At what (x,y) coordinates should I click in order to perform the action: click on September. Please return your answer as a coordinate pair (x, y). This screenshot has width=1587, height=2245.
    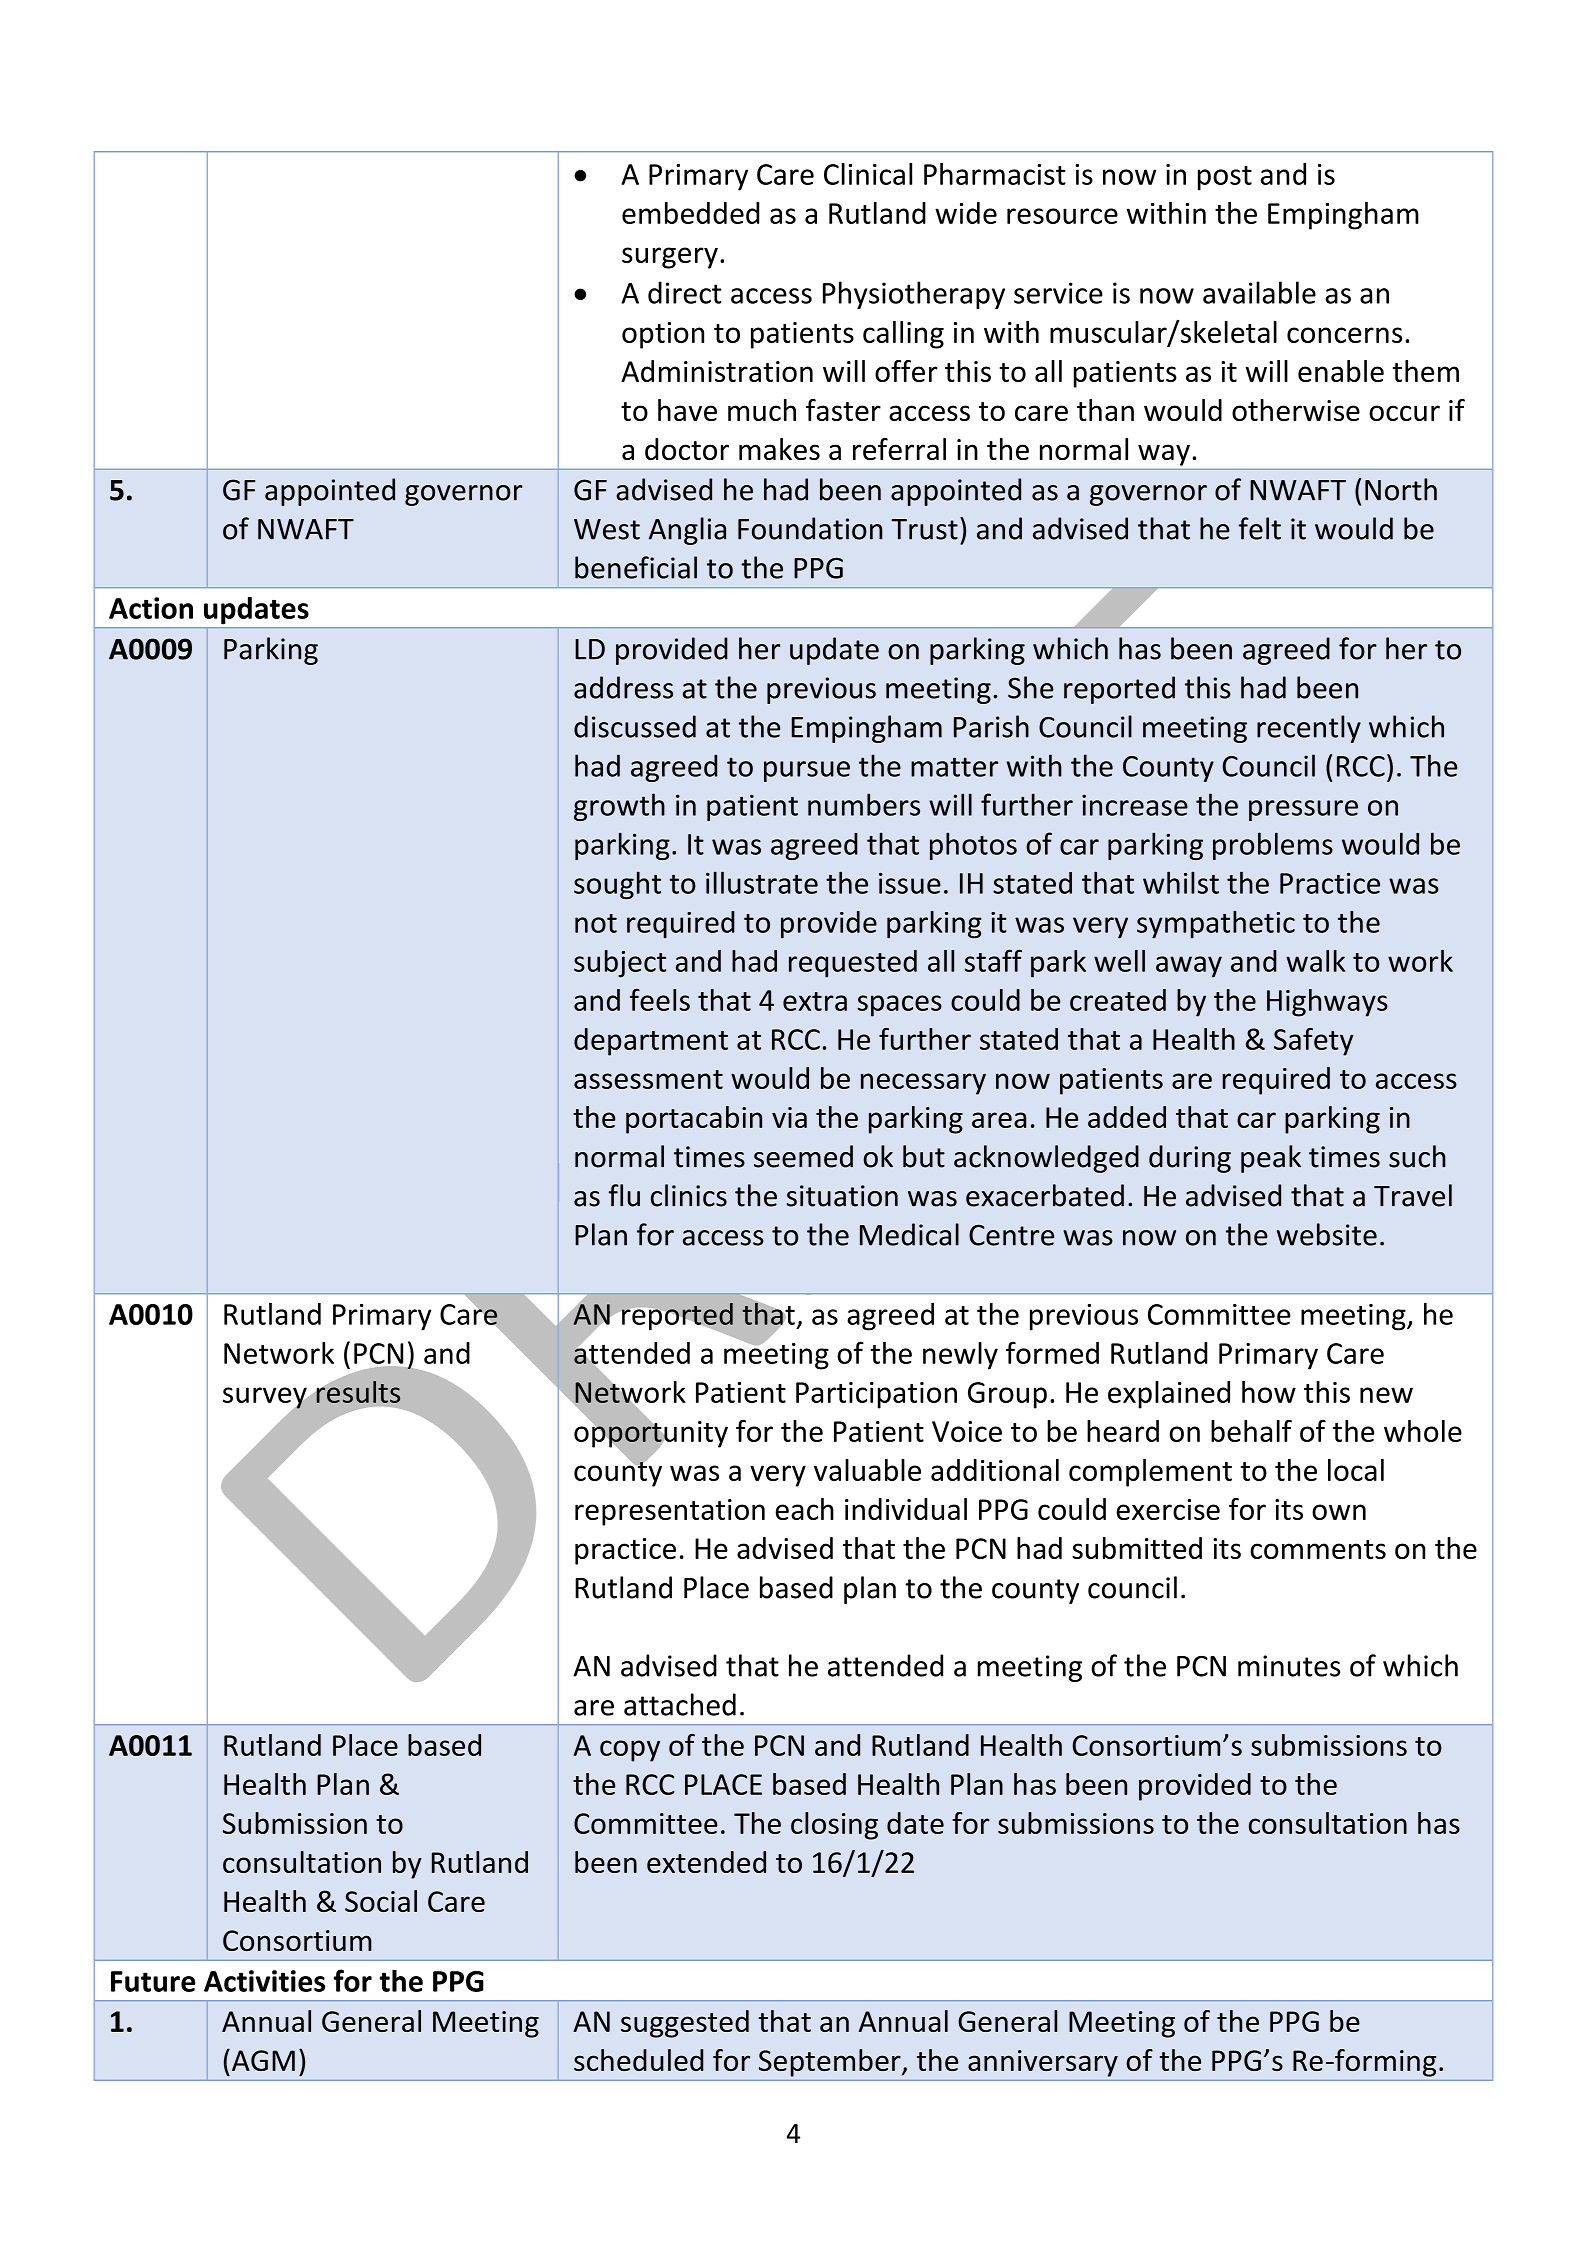
    Looking at the image, I should click on (831, 2063).
